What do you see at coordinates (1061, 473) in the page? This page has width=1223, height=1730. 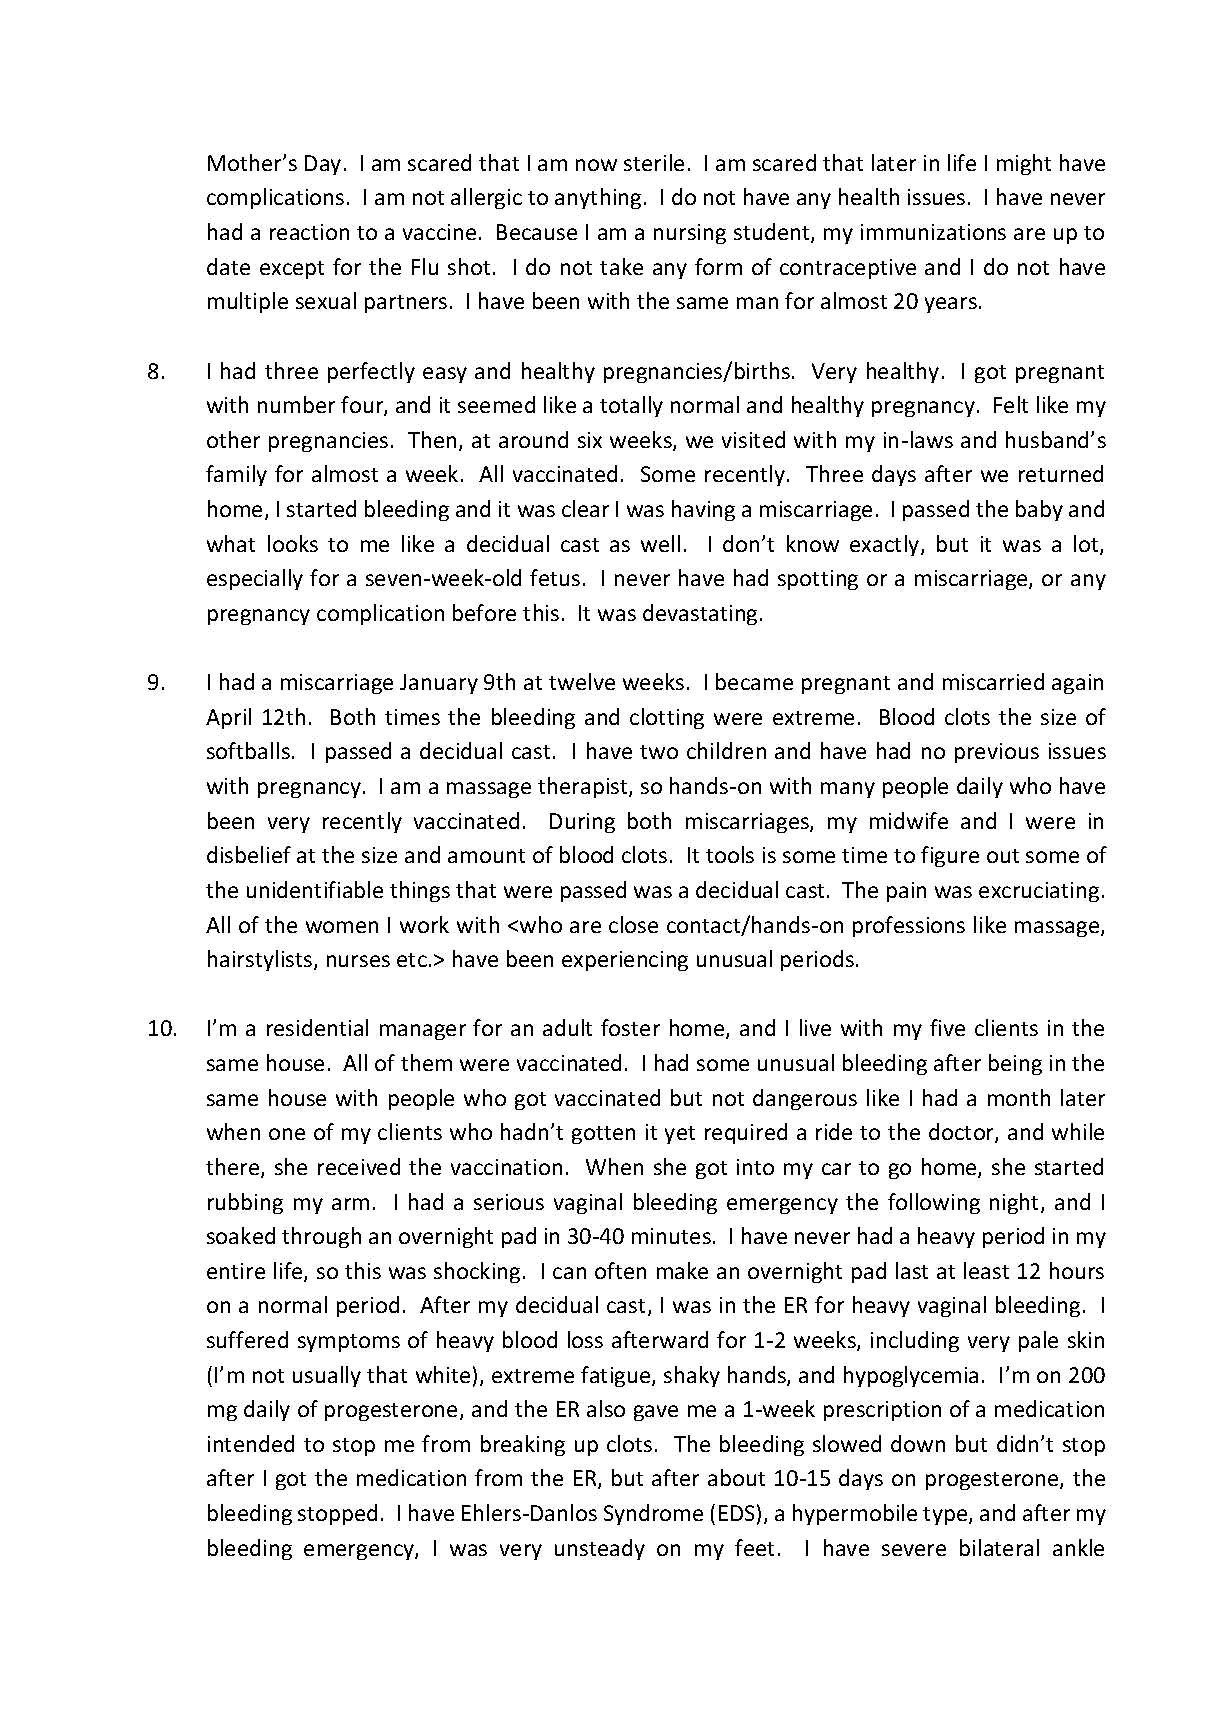 I see `returned` at bounding box center [1061, 473].
